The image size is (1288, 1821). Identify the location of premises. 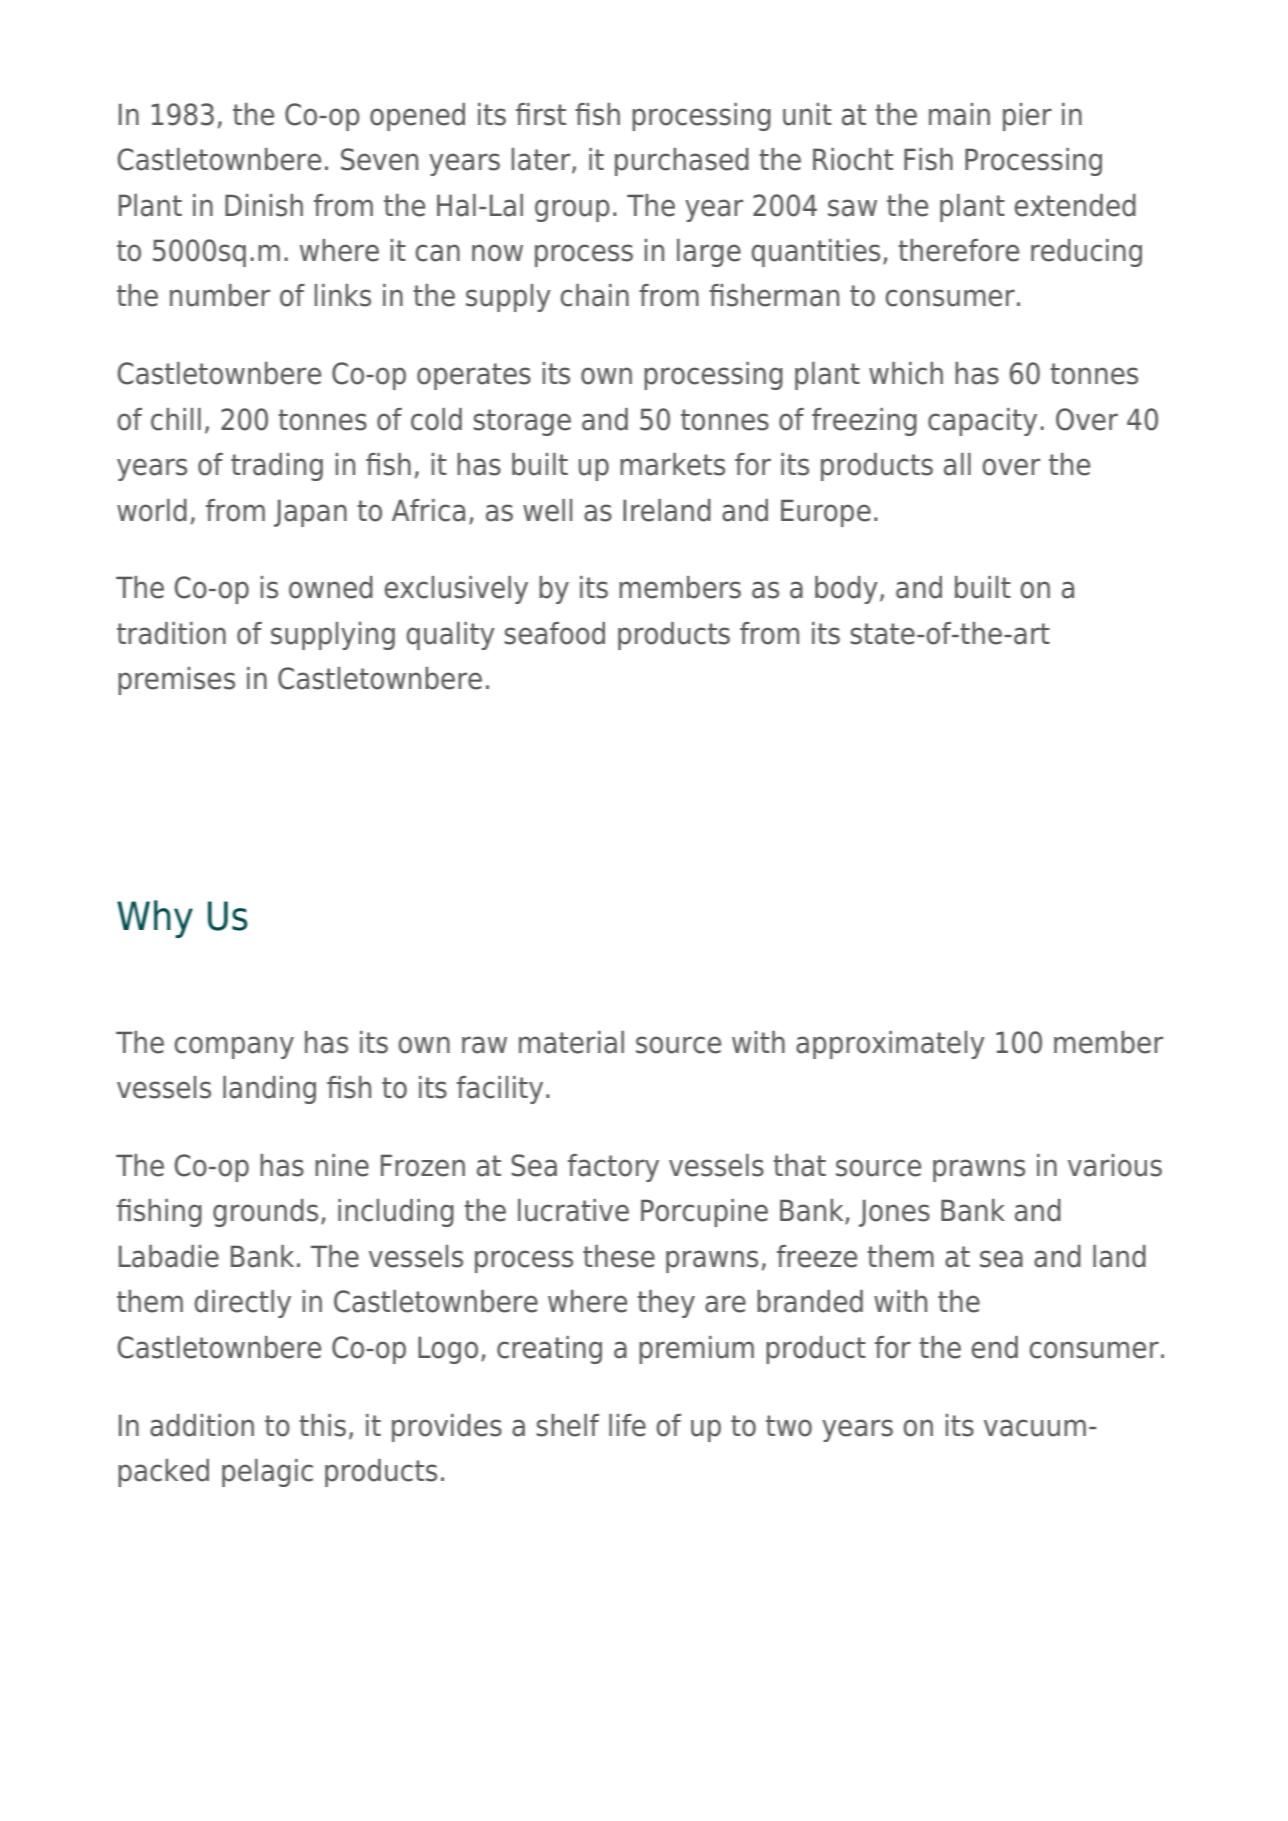
(176, 681).
